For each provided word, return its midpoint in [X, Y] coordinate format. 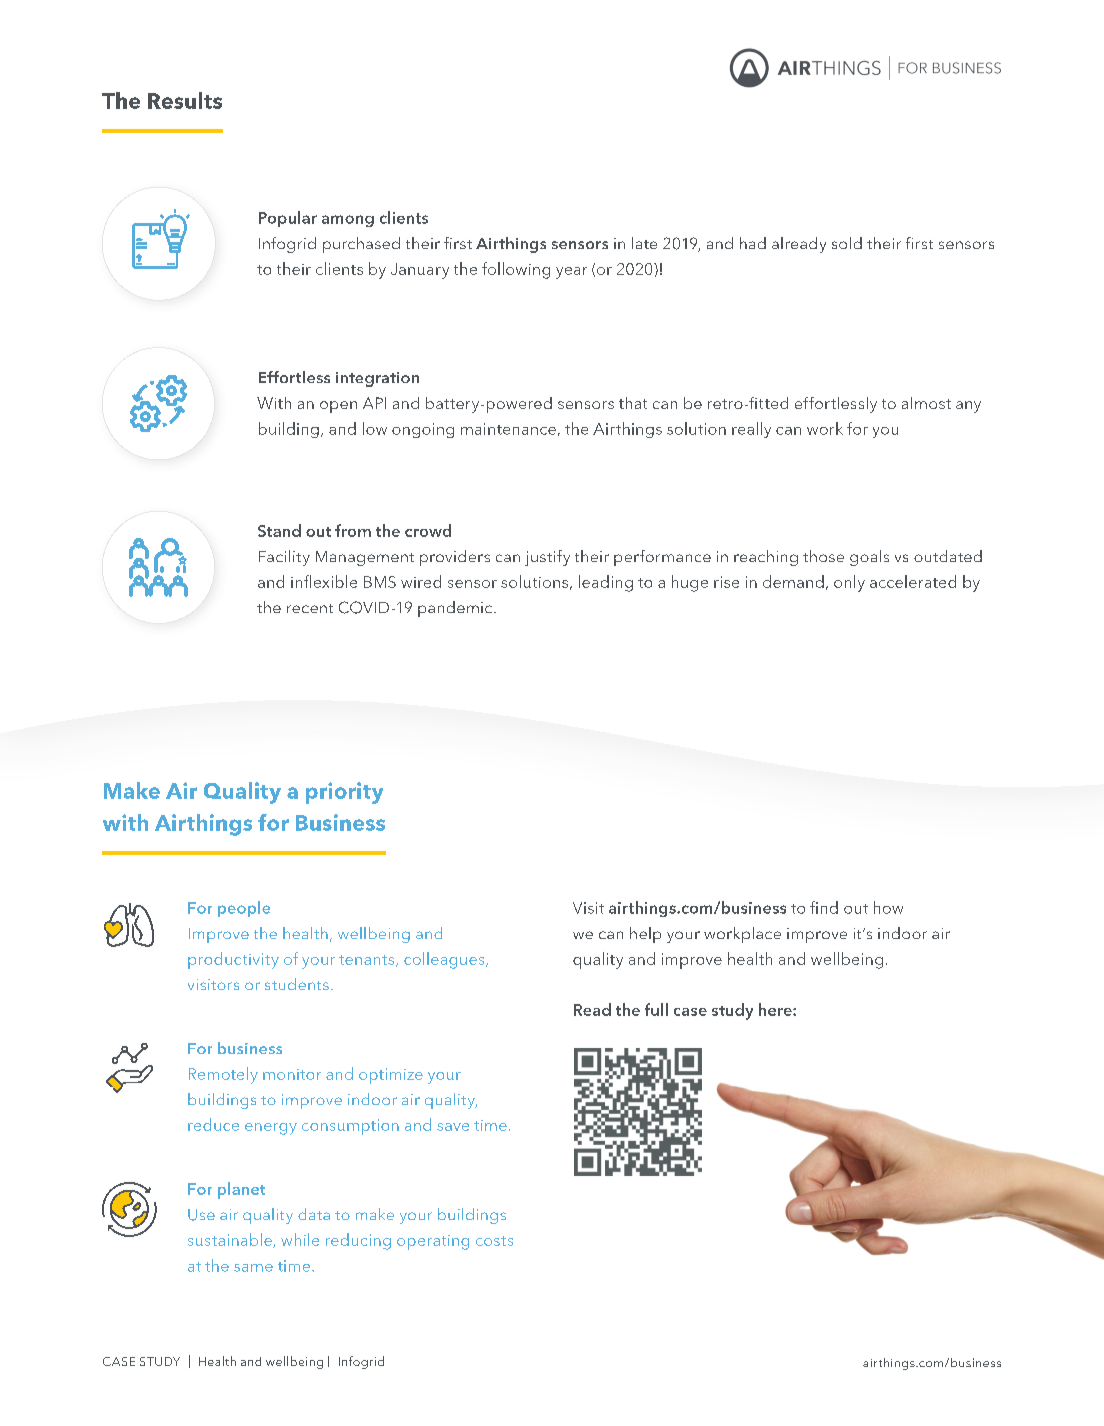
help [645, 935]
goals [869, 558]
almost [926, 403]
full [656, 1009]
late [644, 243]
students [297, 984]
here [776, 1009]
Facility [284, 558]
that [633, 403]
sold [847, 243]
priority [344, 793]
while [300, 1239]
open [338, 407]
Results [185, 100]
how [888, 907]
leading [606, 583]
